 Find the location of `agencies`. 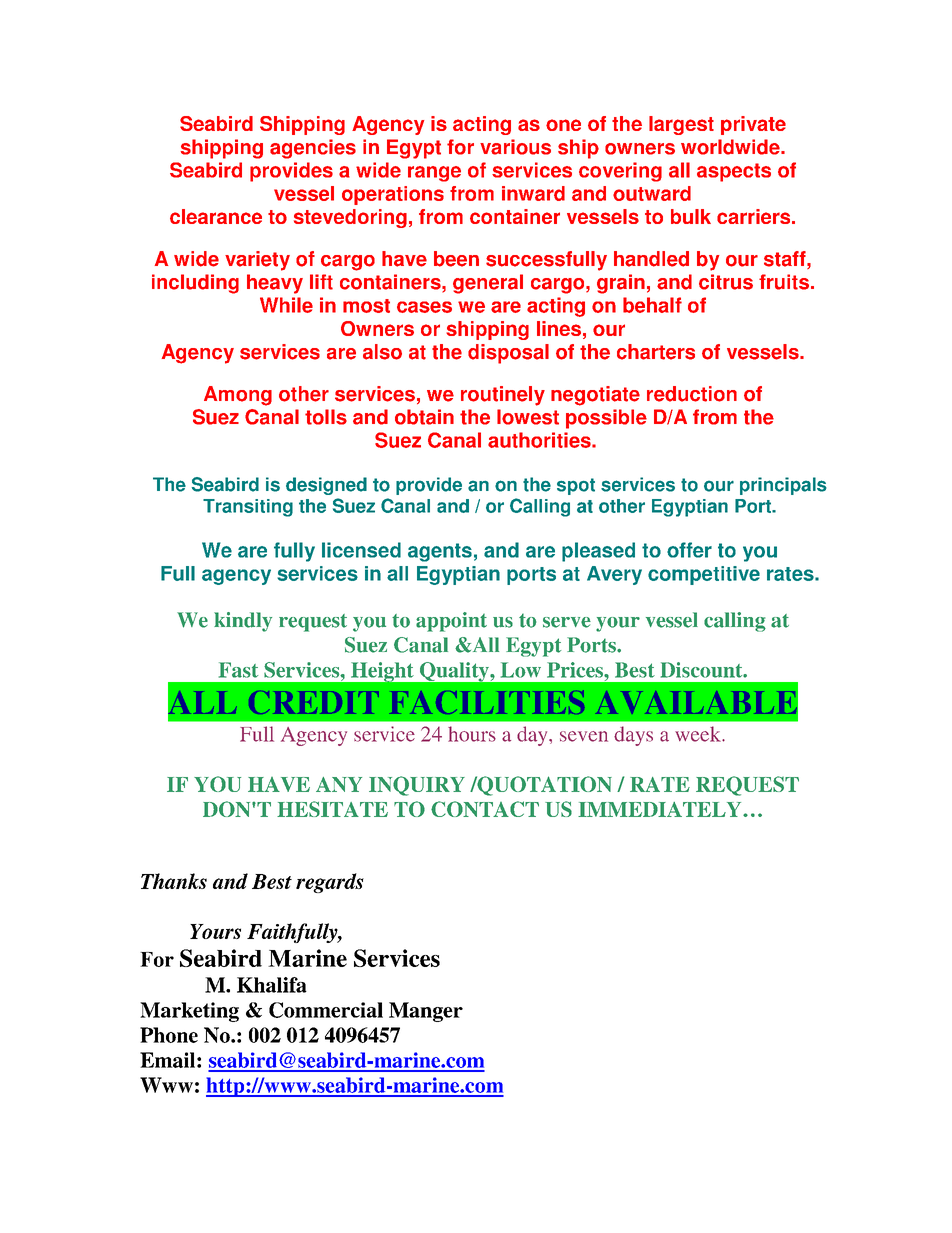

agencies is located at coordinates (313, 149).
